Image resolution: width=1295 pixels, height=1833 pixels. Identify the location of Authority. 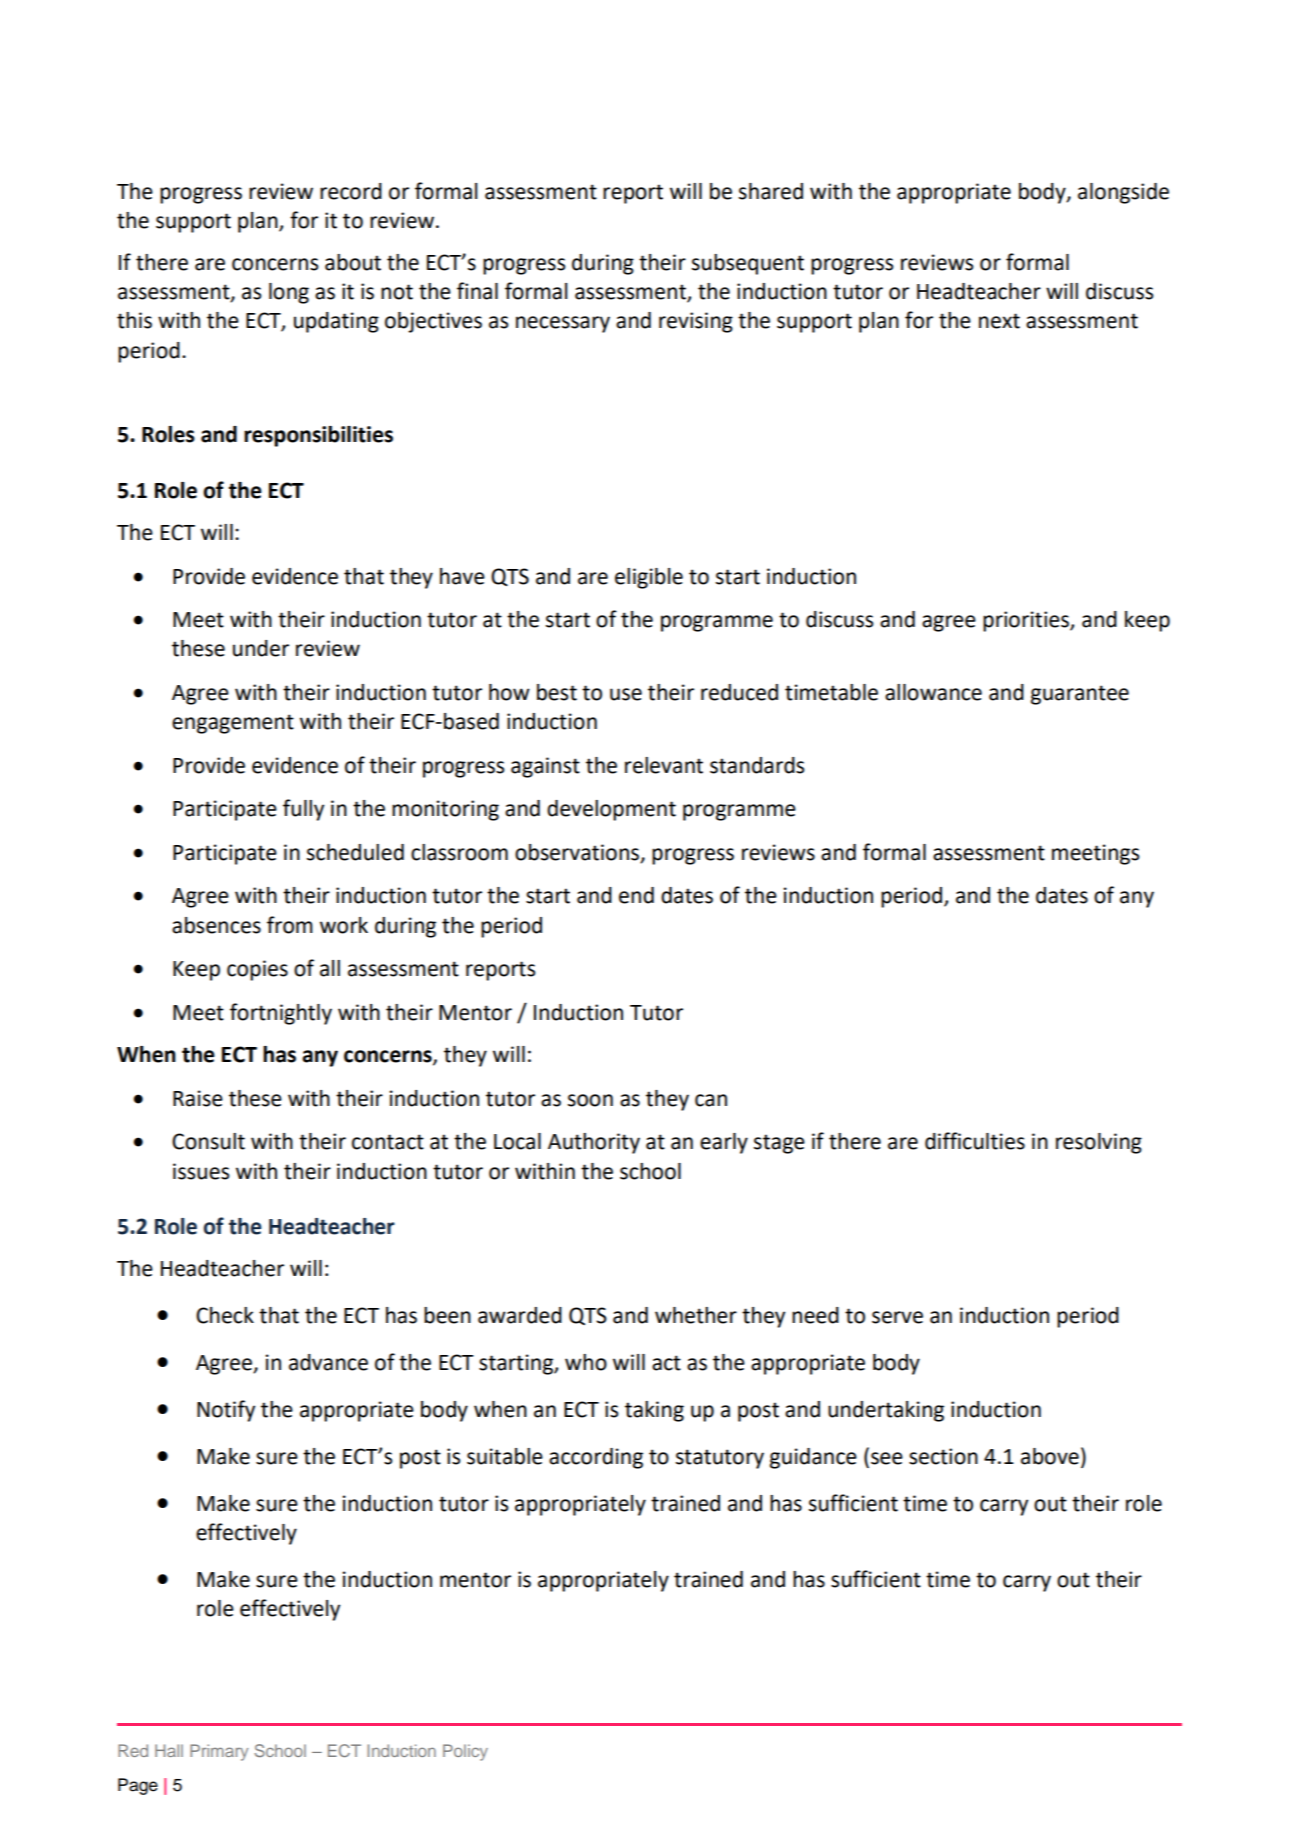
(594, 1143).
